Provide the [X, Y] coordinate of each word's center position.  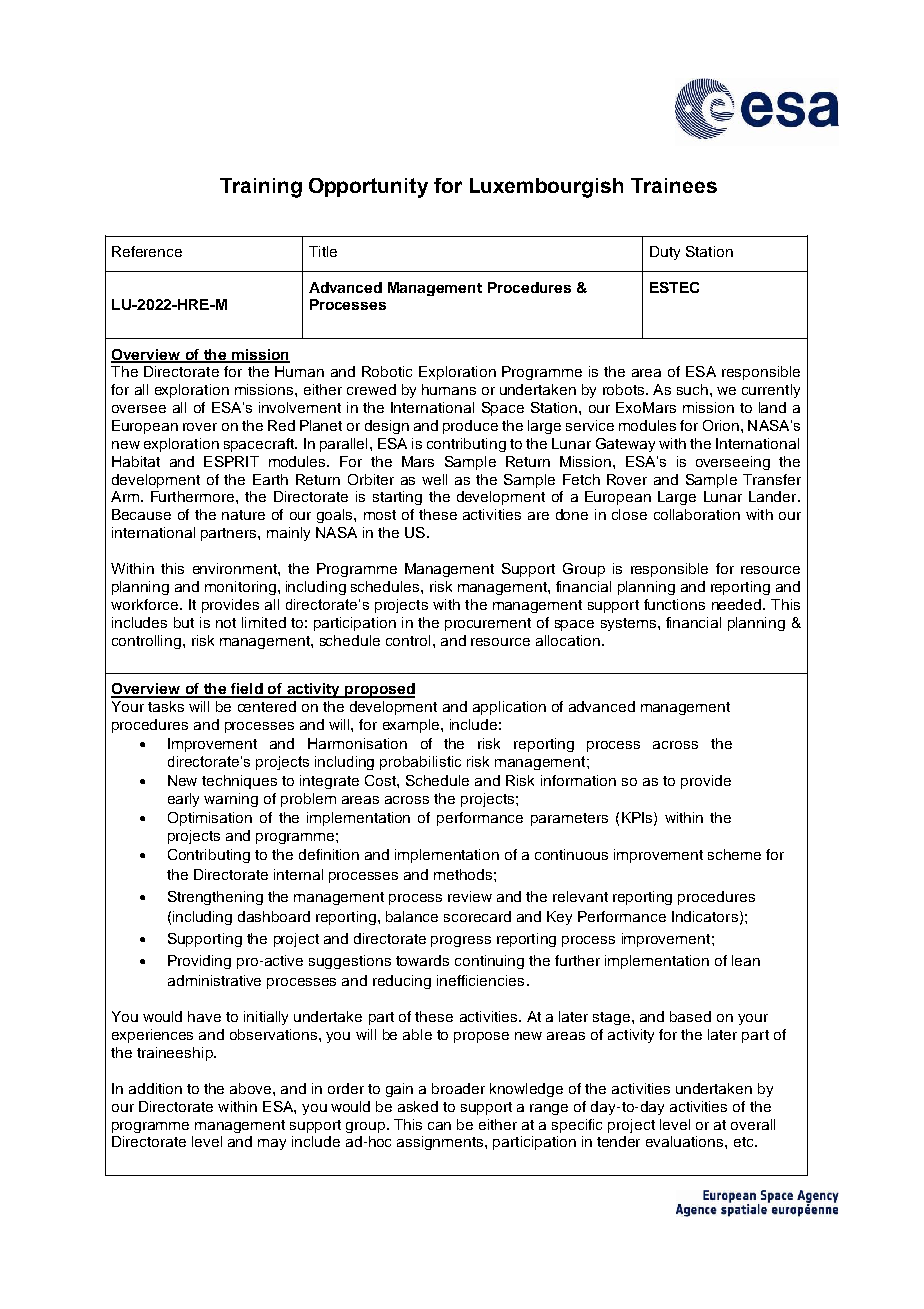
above [252, 1088]
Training [261, 188]
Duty [665, 253]
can [439, 1126]
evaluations [686, 1141]
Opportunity [368, 188]
